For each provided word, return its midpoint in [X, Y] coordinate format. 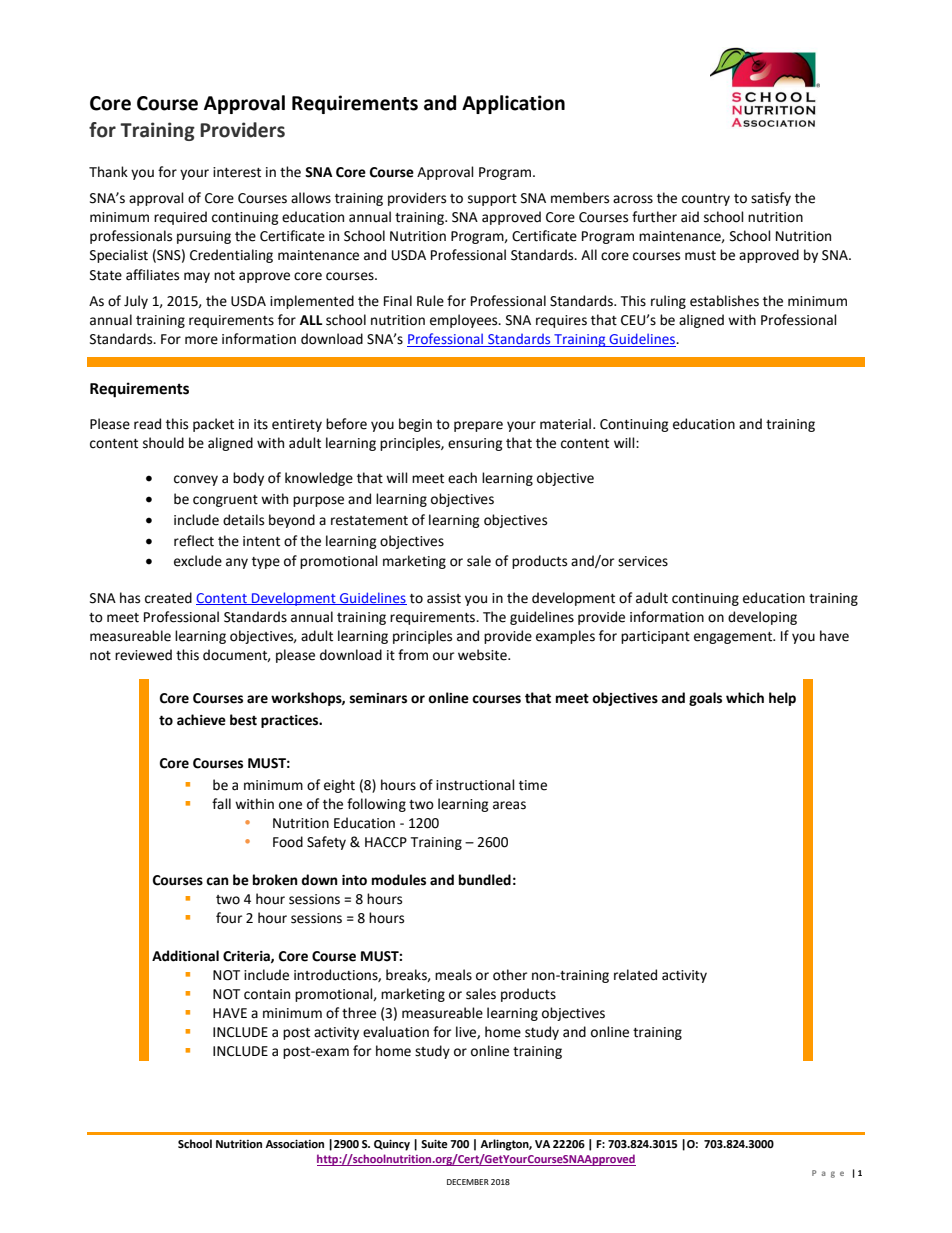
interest [237, 172]
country [706, 200]
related [635, 975]
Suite [434, 1144]
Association [294, 1144]
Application [513, 104]
